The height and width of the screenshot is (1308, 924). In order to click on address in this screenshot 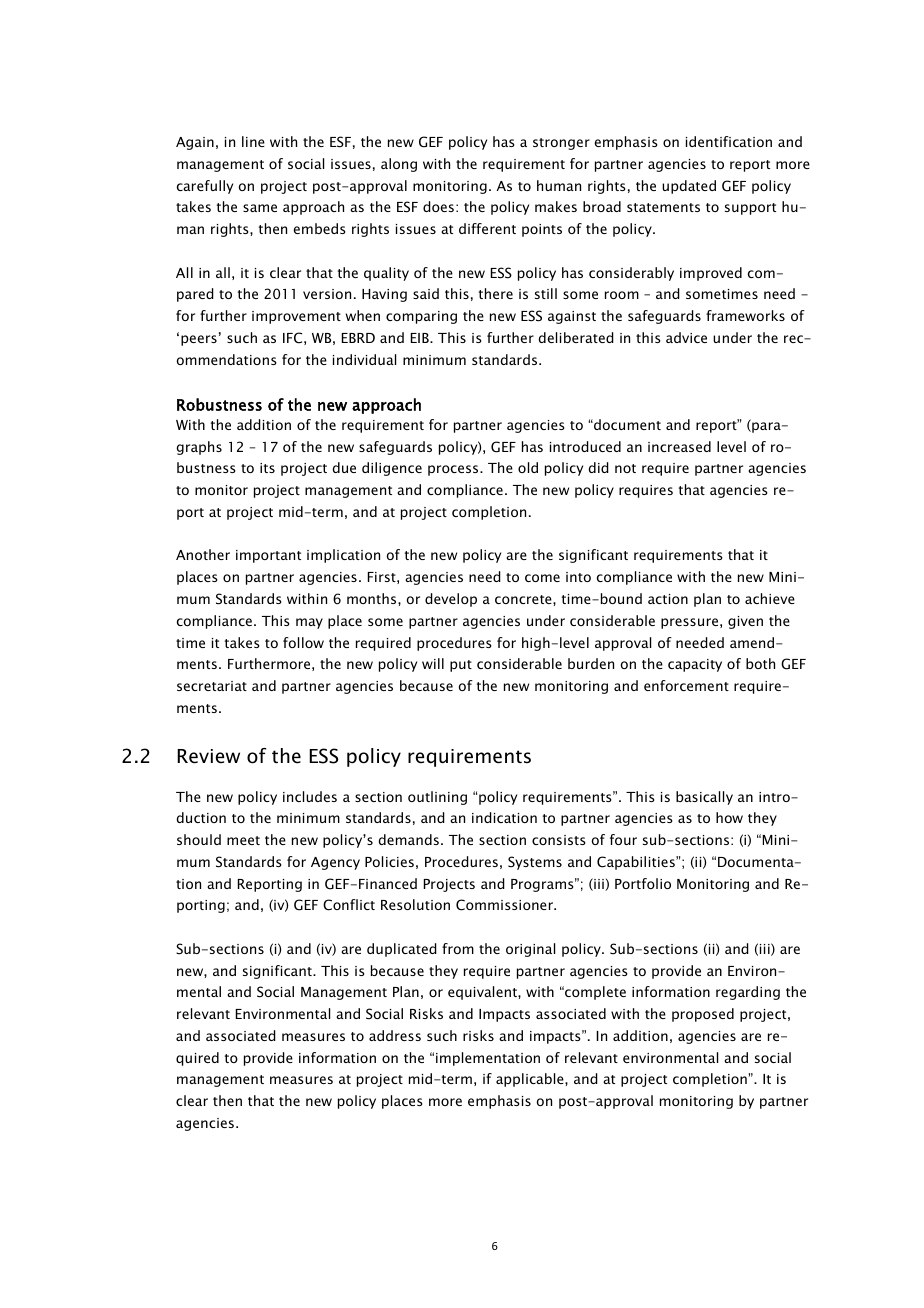, I will do `click(395, 1035)`.
